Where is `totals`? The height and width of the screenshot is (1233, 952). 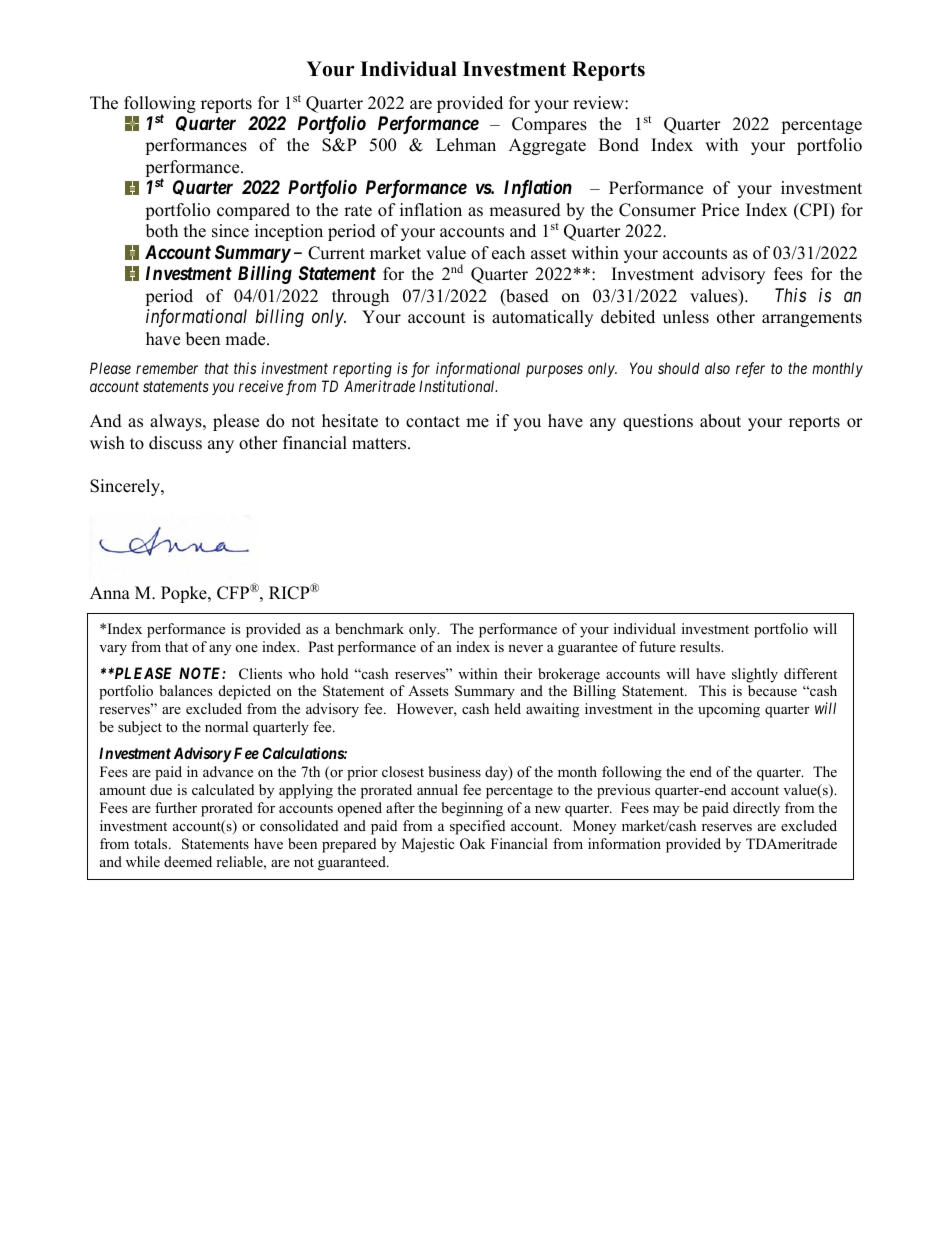
totals is located at coordinates (152, 843).
